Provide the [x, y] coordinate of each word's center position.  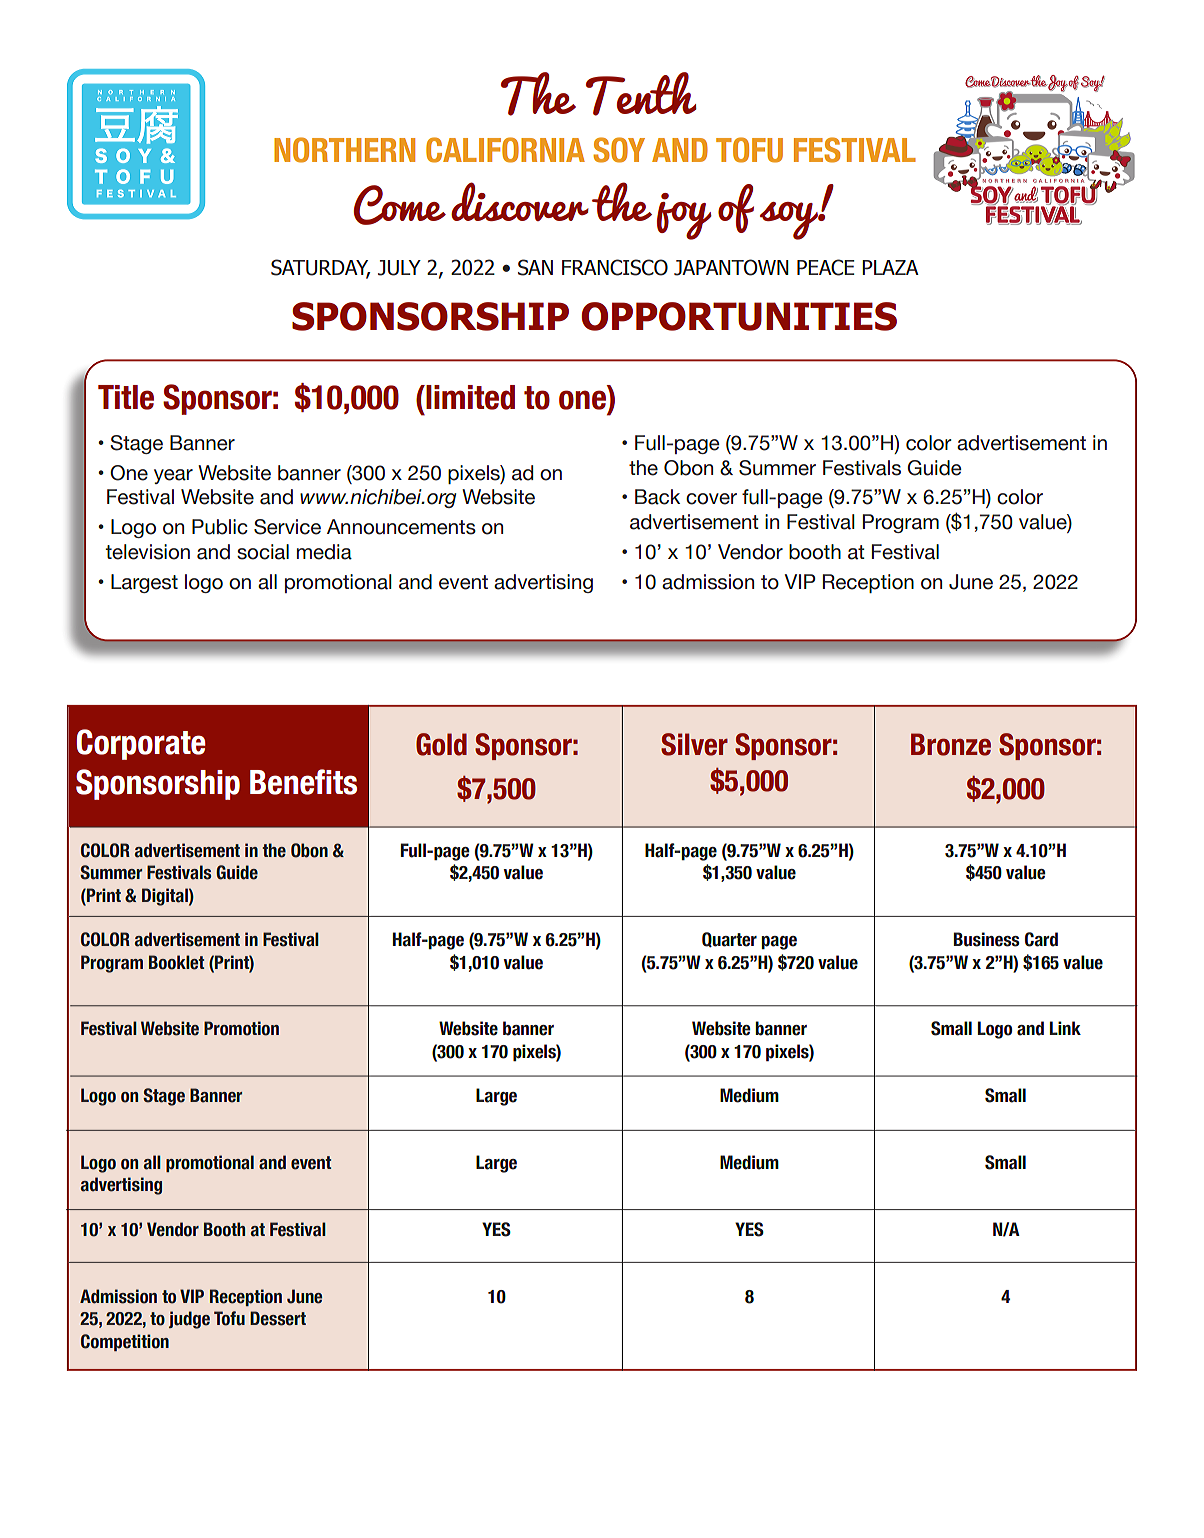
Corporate [141, 744]
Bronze [951, 744]
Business [987, 939]
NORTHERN [344, 150]
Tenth [641, 94]
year [173, 476]
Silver [694, 744]
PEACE [826, 267]
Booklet [176, 962]
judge [189, 1320]
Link [1065, 1028]
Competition [125, 1342]
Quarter [729, 939]
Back [657, 497]
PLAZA [890, 267]
